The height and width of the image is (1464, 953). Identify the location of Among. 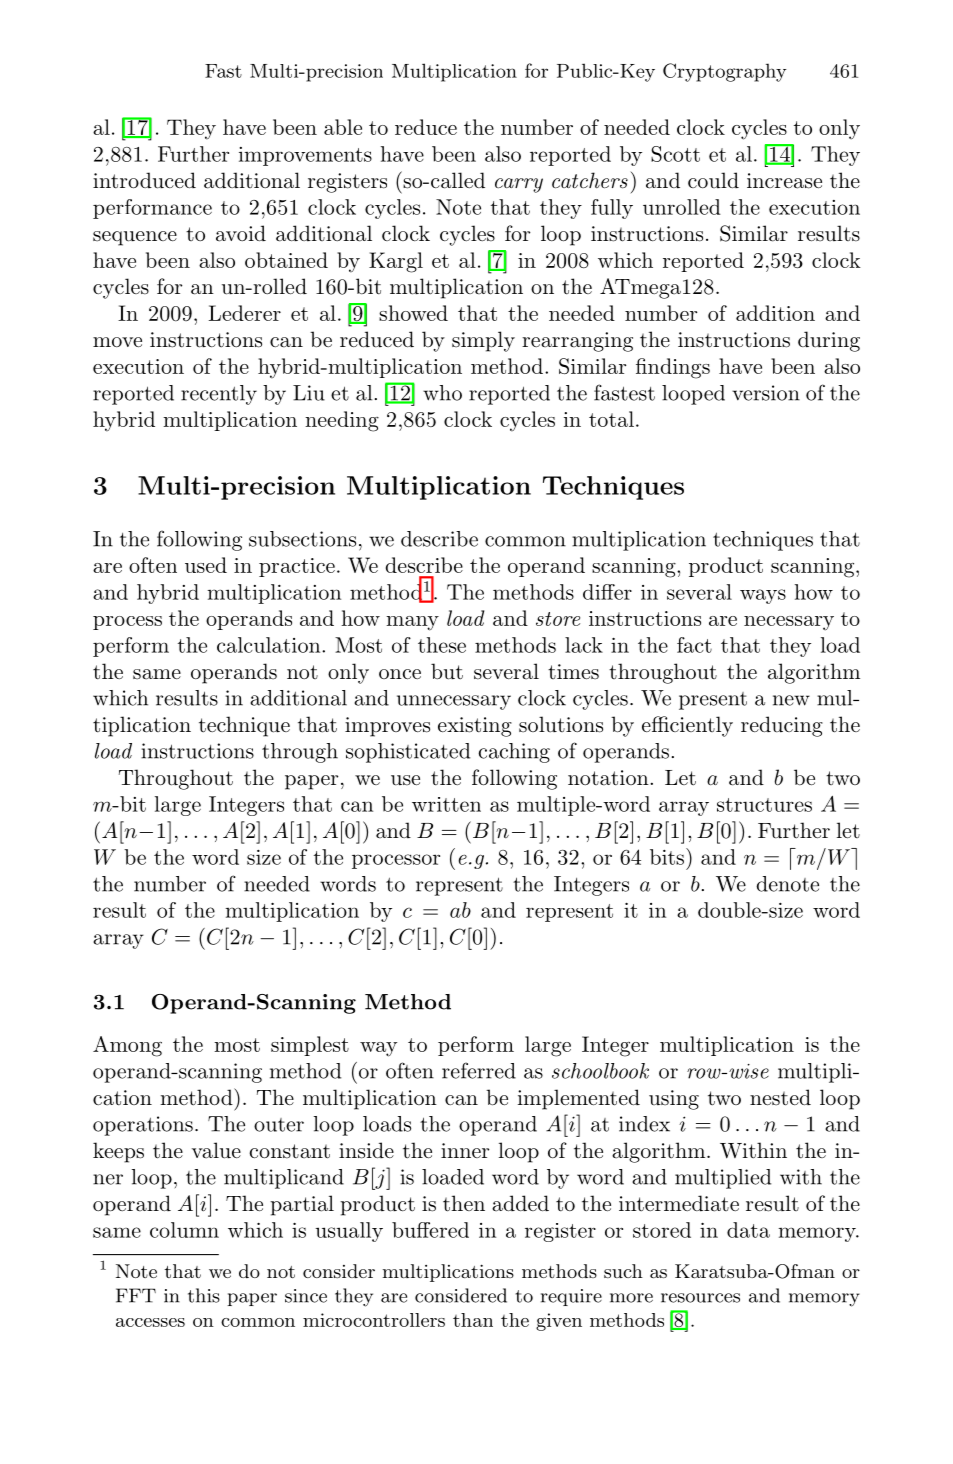
(127, 1046).
